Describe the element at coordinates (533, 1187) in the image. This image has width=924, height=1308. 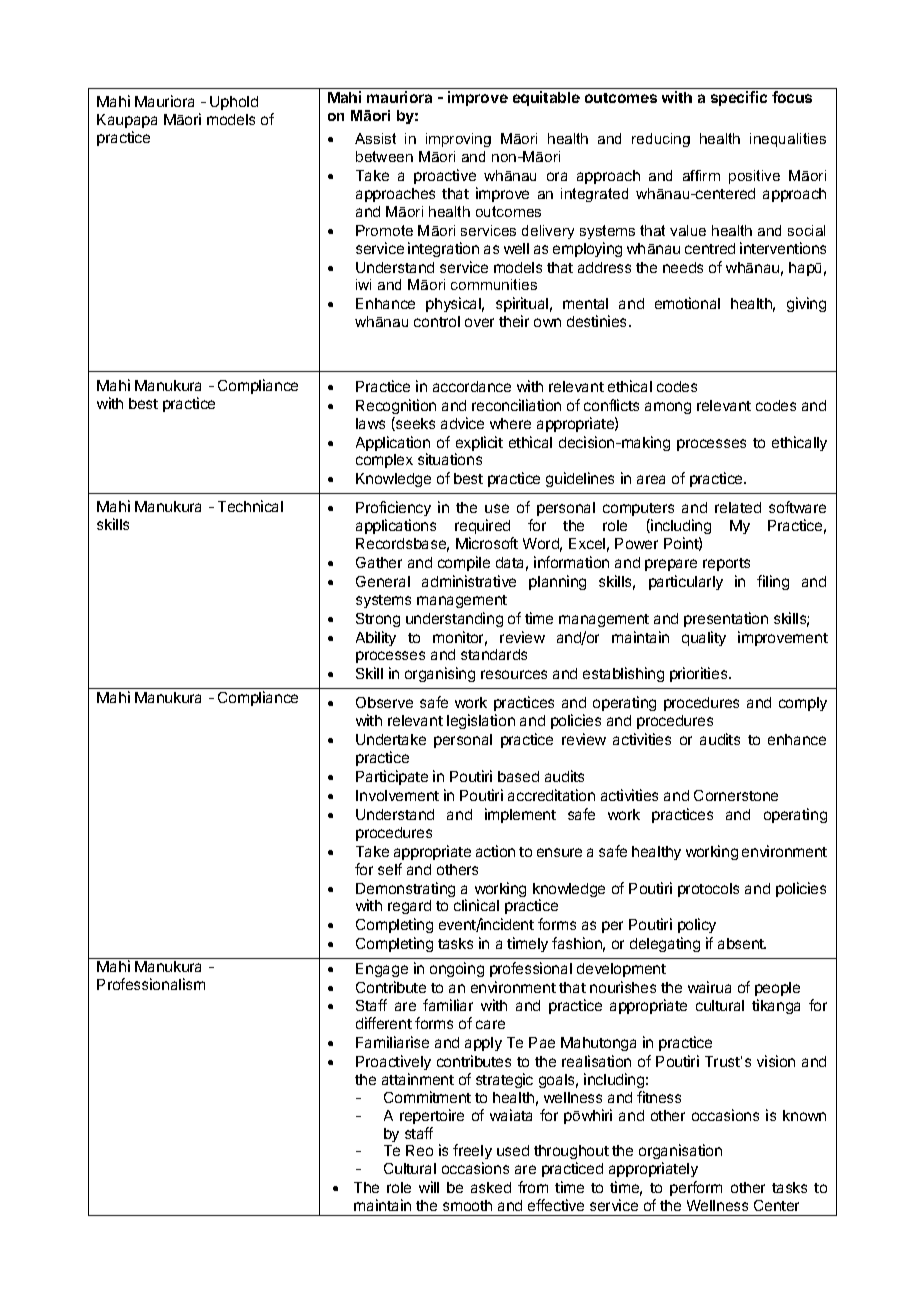
I see `from` at that location.
